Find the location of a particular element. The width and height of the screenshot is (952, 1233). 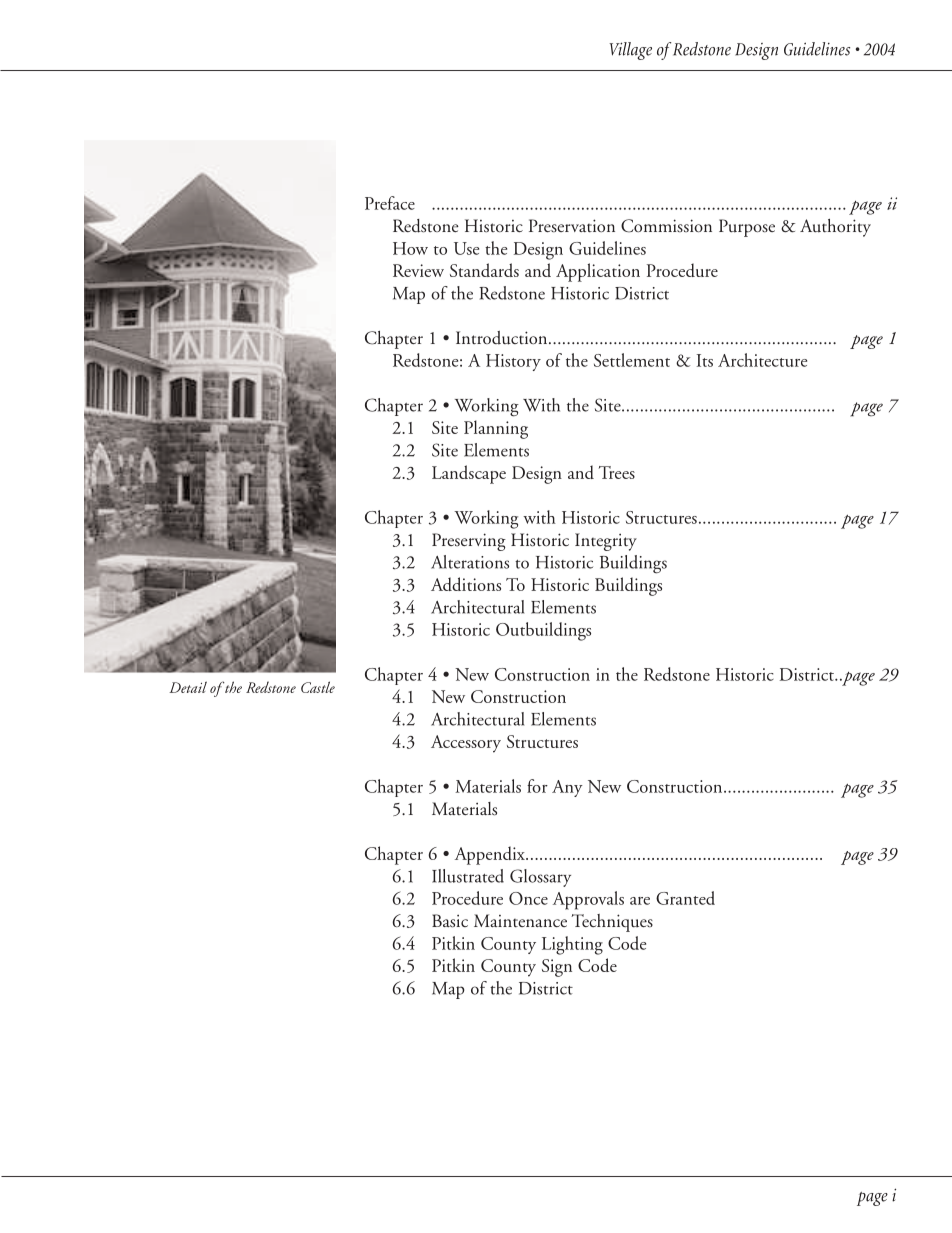

Any is located at coordinates (567, 788).
